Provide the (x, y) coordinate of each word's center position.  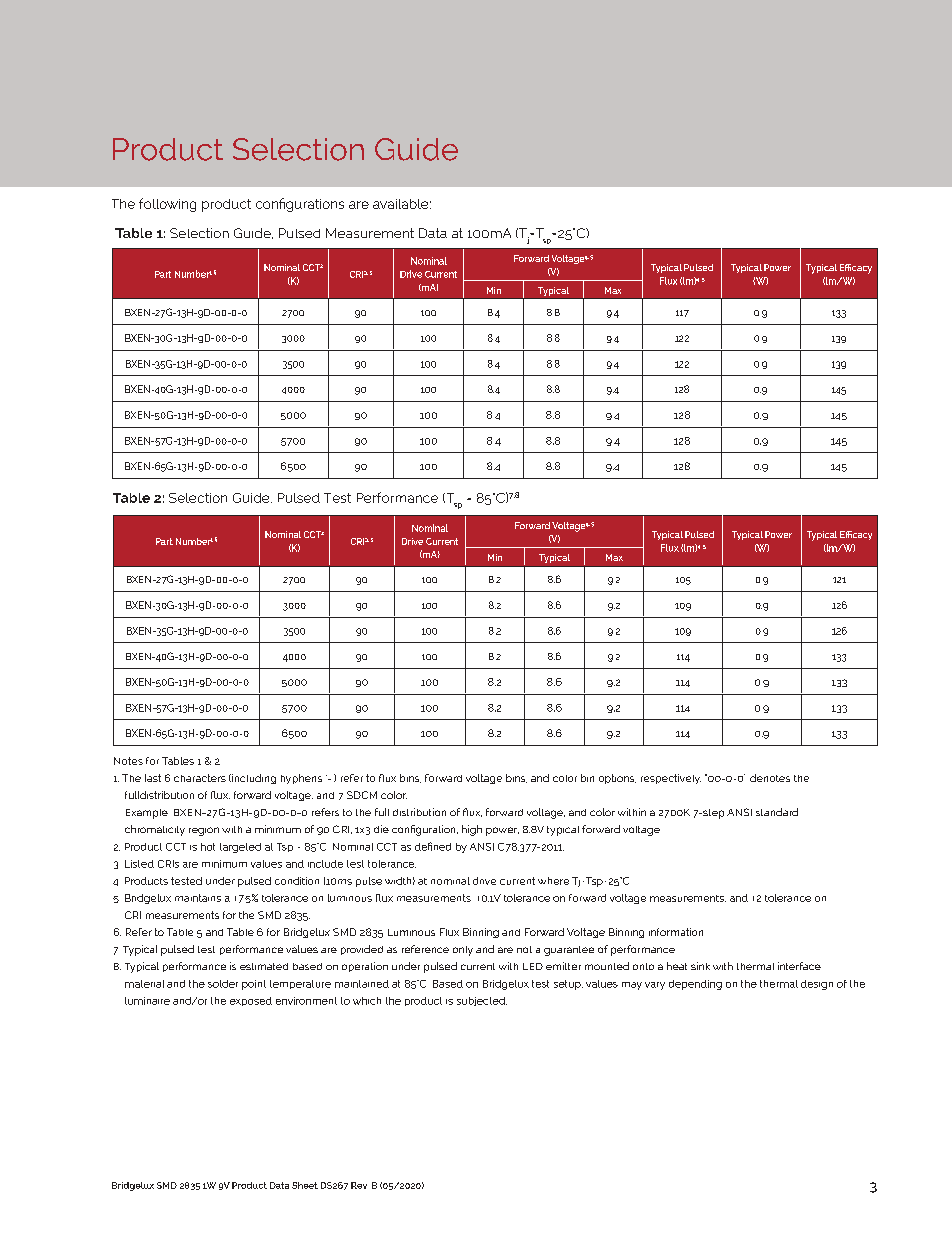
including (253, 779)
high (472, 830)
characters (200, 778)
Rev (359, 1185)
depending (695, 985)
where (553, 881)
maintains (198, 898)
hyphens (301, 779)
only (463, 951)
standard (777, 812)
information (676, 932)
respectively (671, 779)
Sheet (305, 1185)
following (167, 205)
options (617, 779)
